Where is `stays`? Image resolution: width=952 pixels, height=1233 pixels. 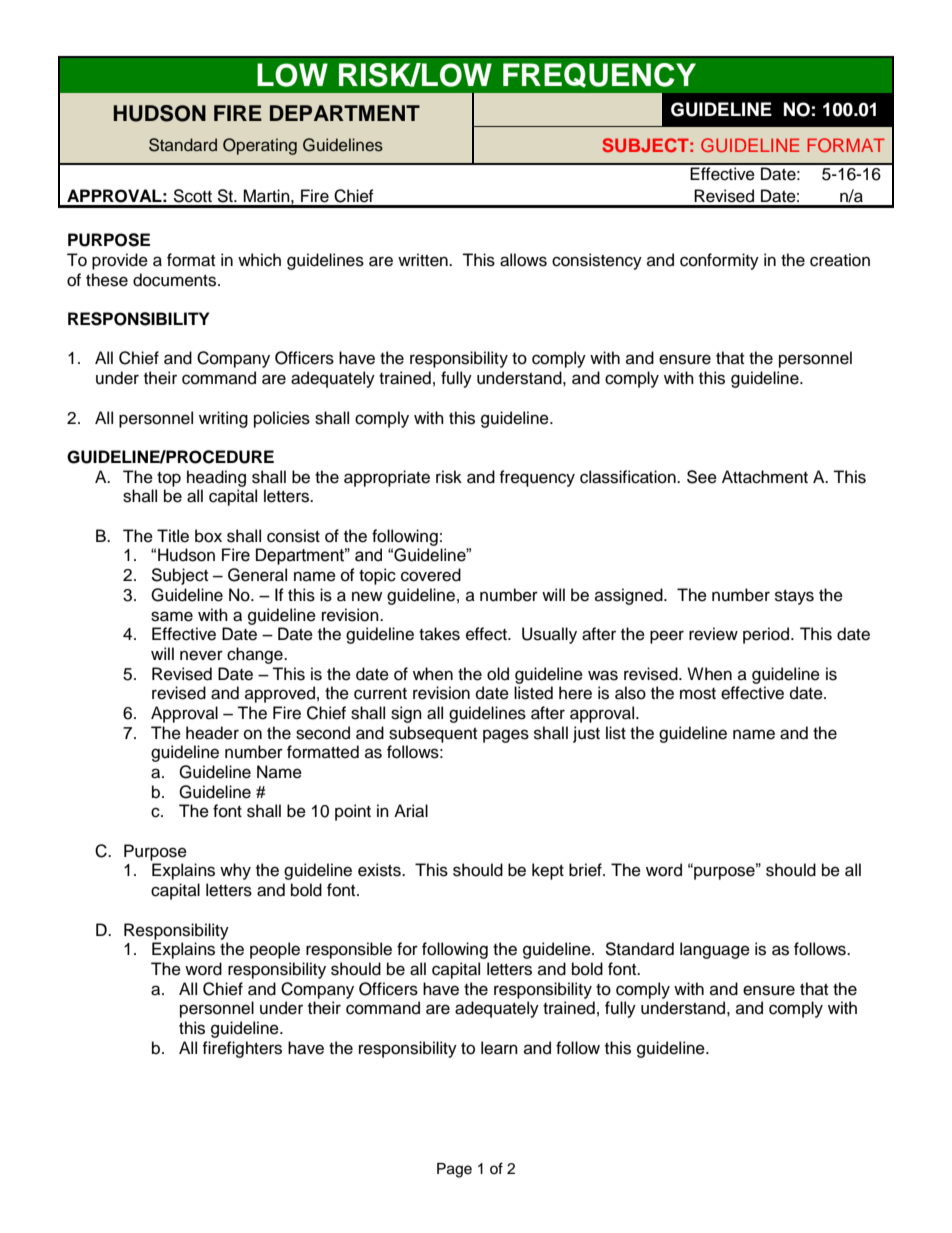 stays is located at coordinates (794, 597).
